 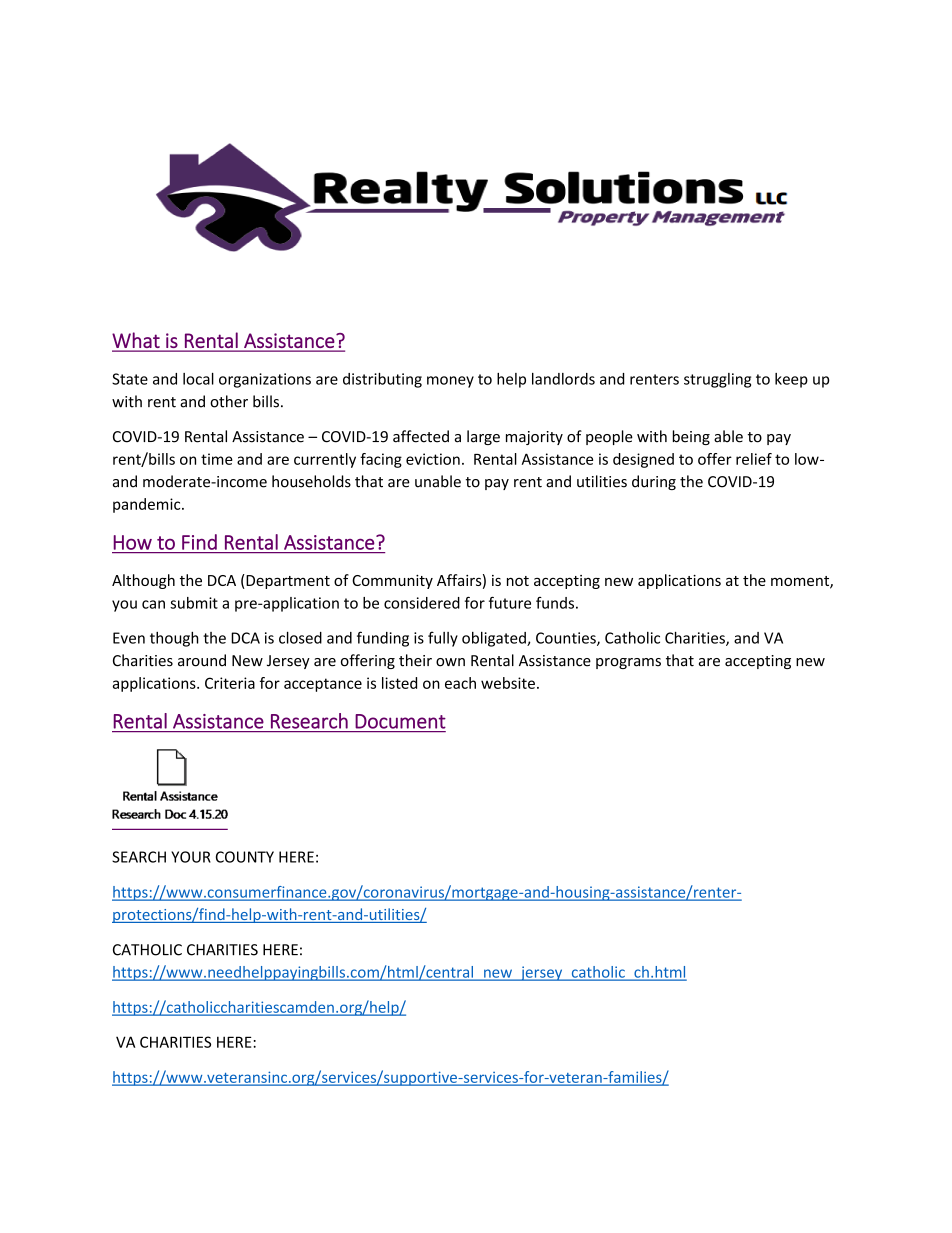 What do you see at coordinates (245, 857) in the image?
I see `COUNTY` at bounding box center [245, 857].
